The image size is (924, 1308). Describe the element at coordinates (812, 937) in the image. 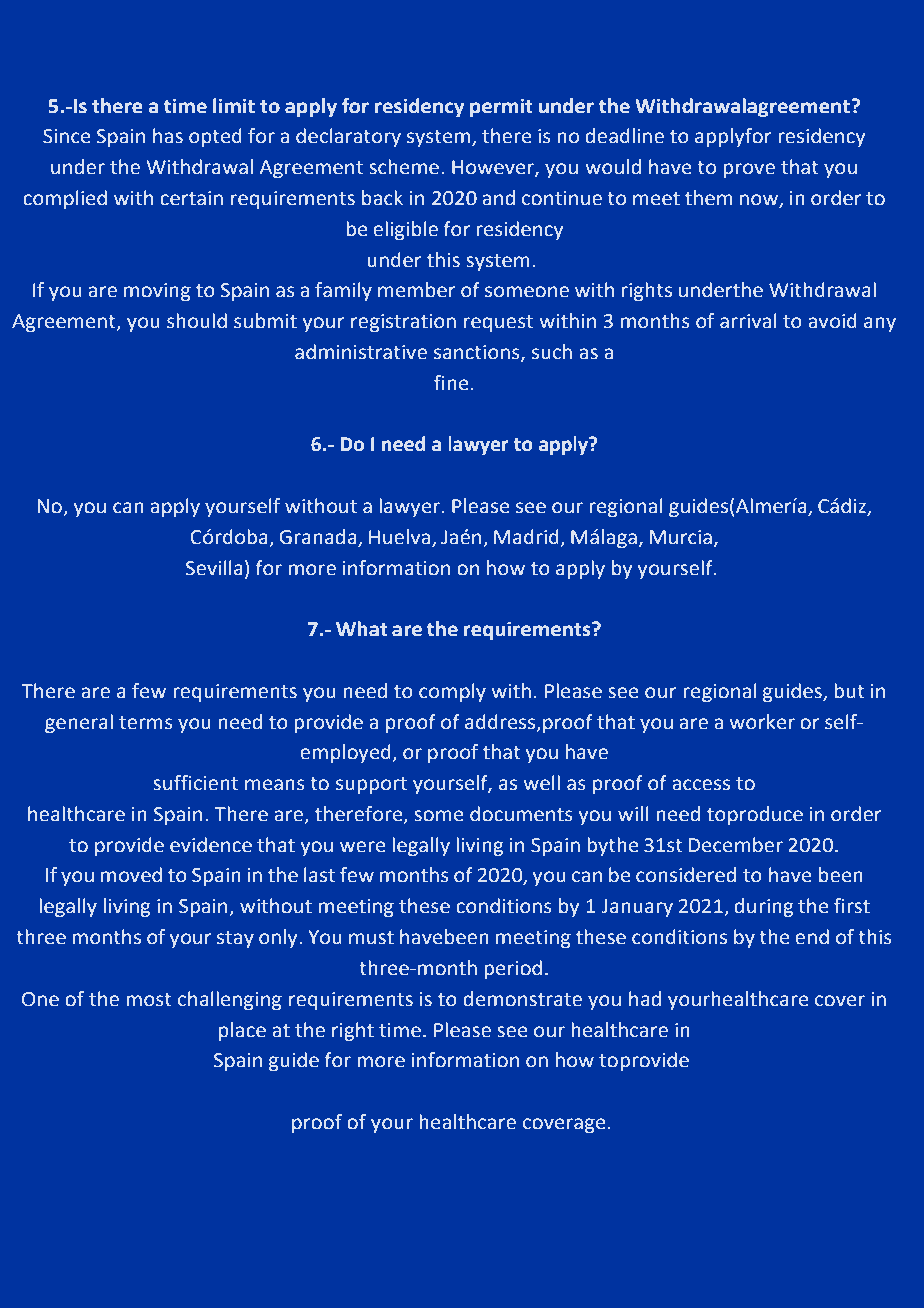

I see `end` at that location.
